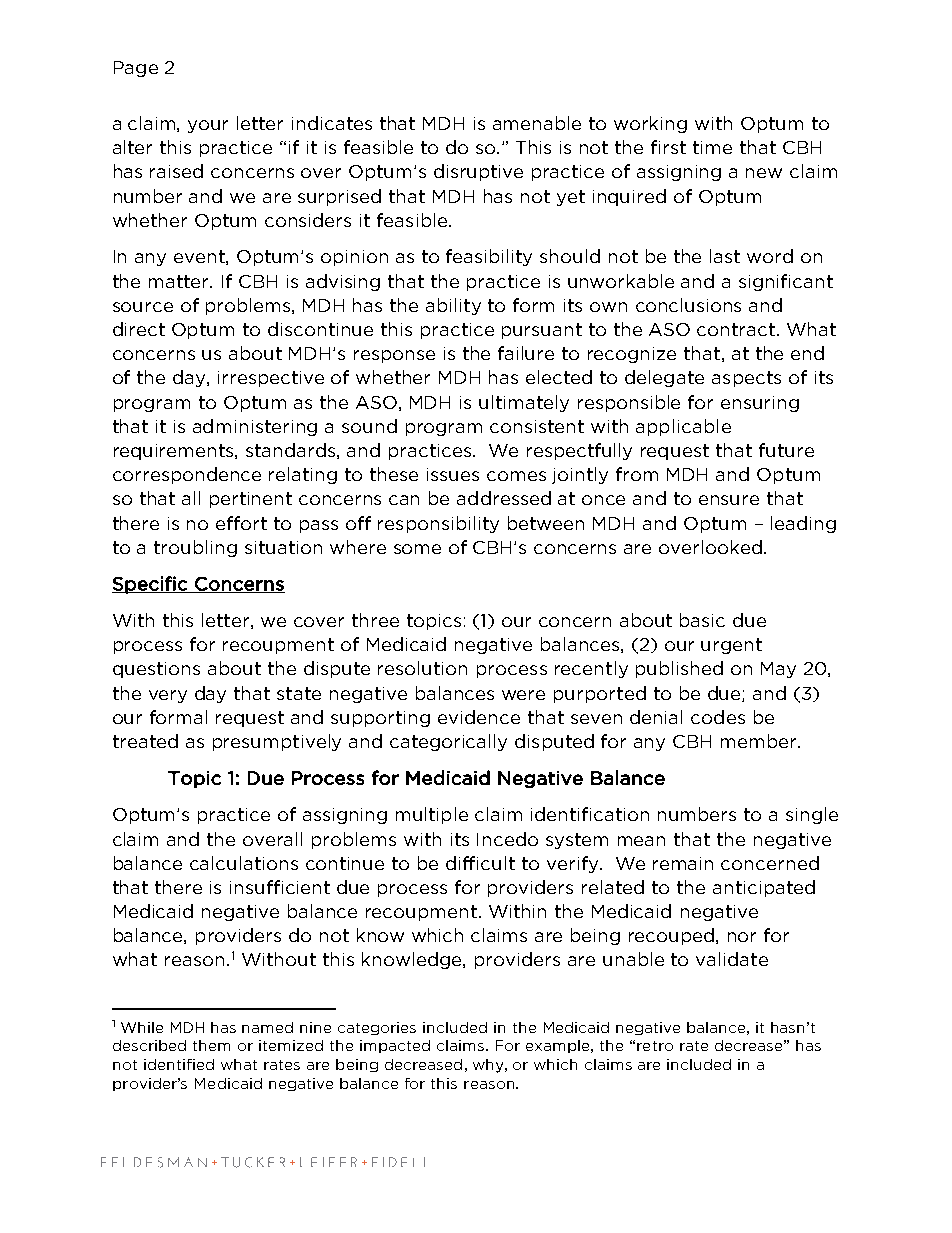 The width and height of the screenshot is (952, 1233). What do you see at coordinates (156, 670) in the screenshot?
I see `questions` at bounding box center [156, 670].
